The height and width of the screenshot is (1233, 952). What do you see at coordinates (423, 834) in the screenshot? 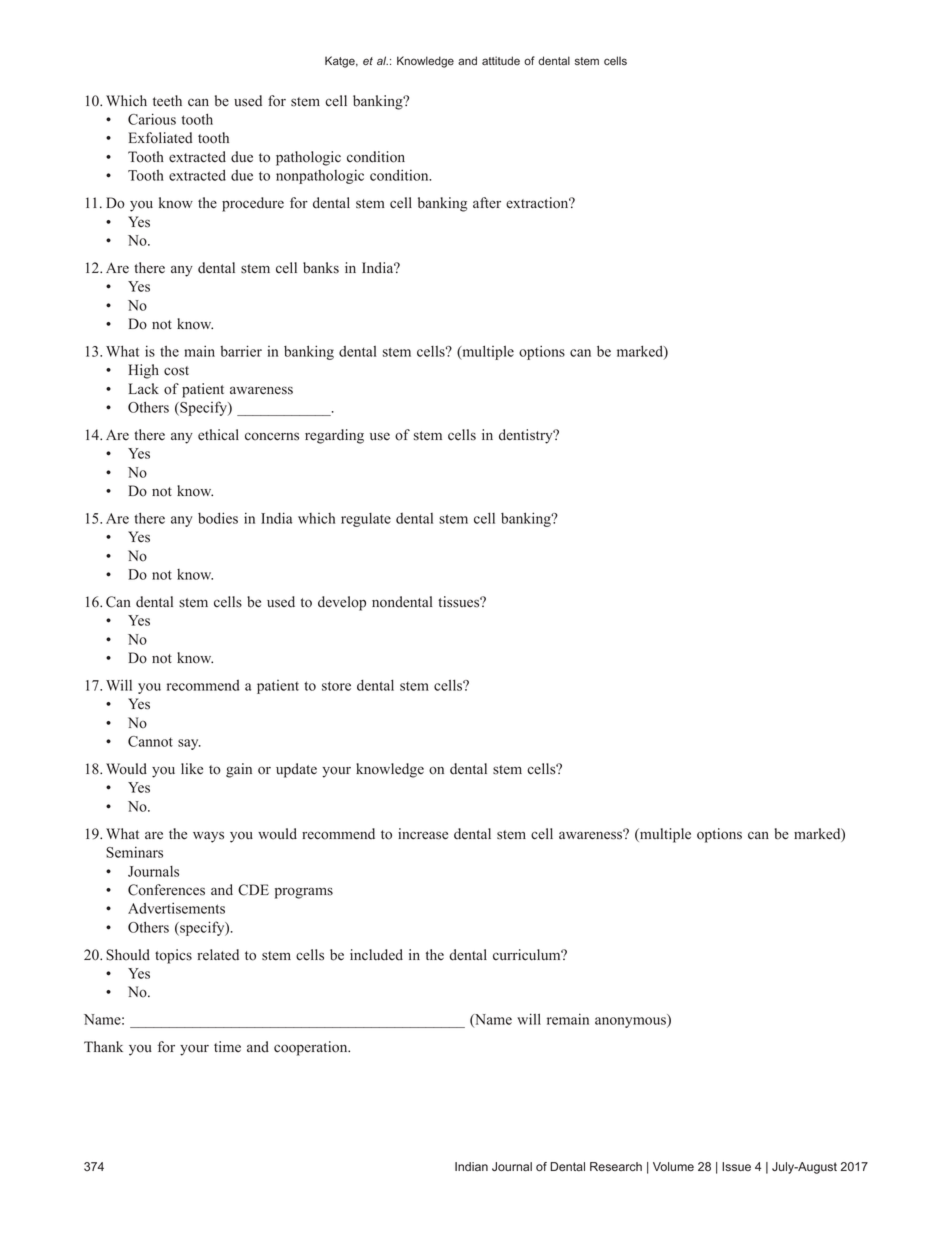
I see `increase` at bounding box center [423, 834].
